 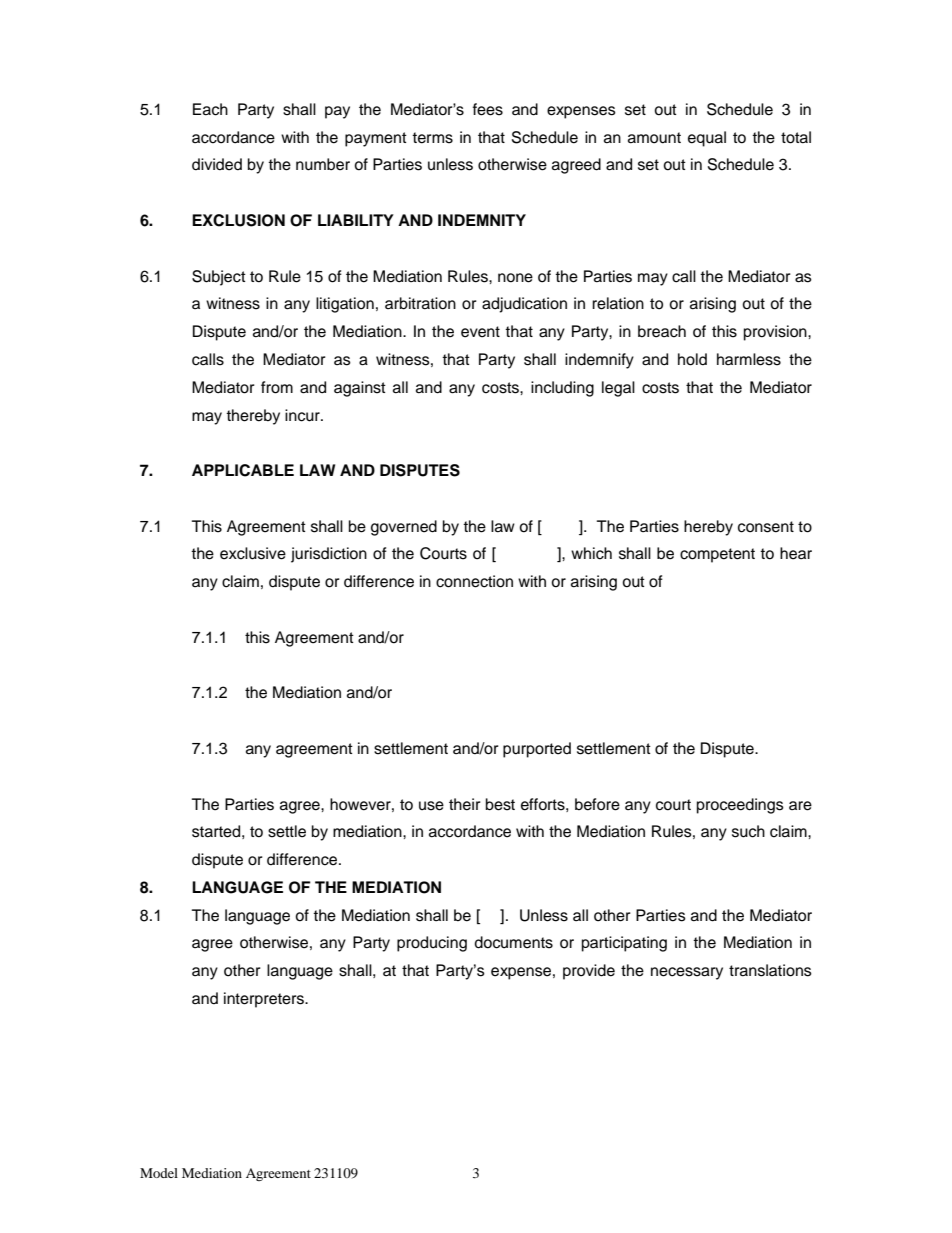 I want to click on such, so click(x=748, y=831).
